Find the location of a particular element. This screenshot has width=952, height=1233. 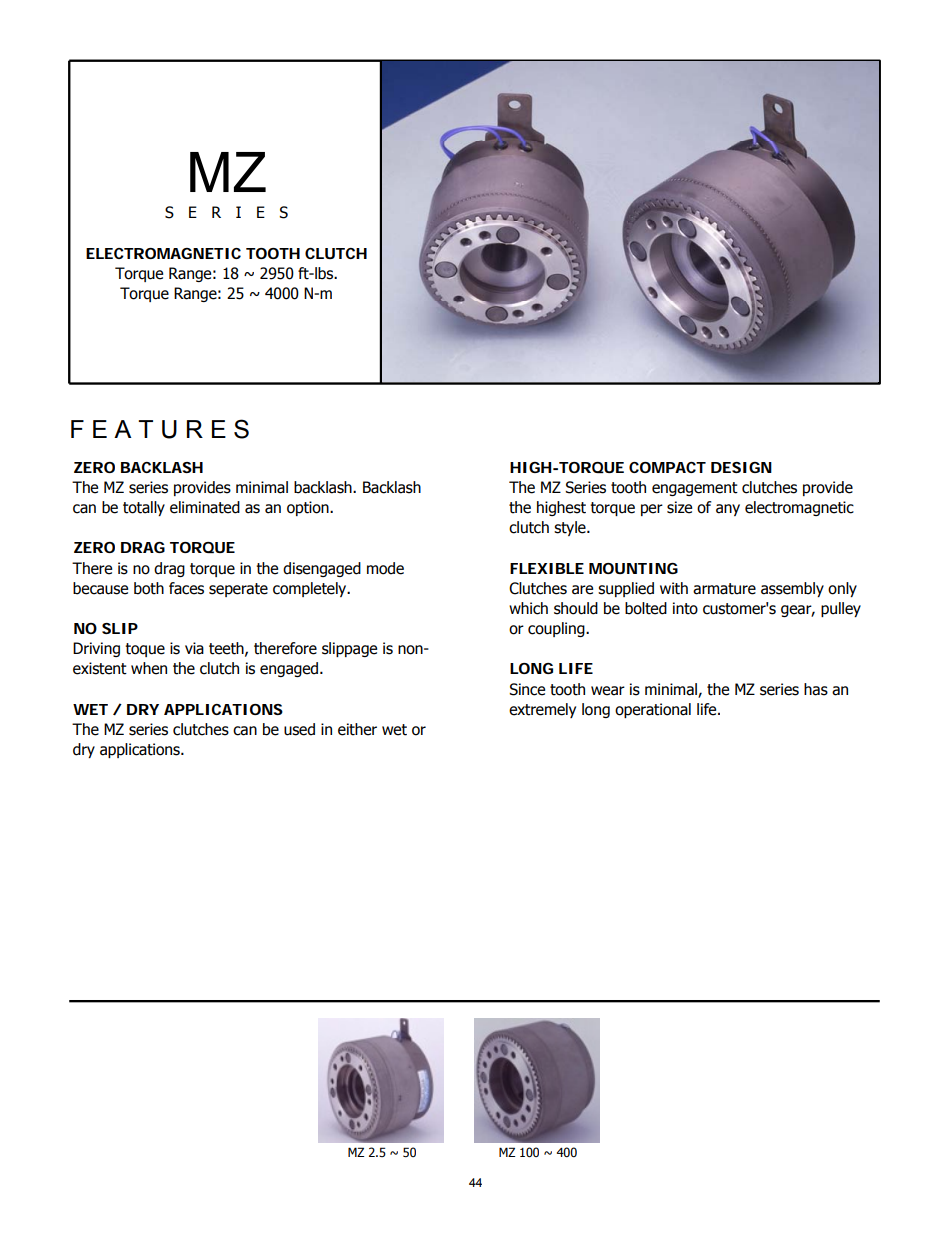

faces is located at coordinates (186, 588).
